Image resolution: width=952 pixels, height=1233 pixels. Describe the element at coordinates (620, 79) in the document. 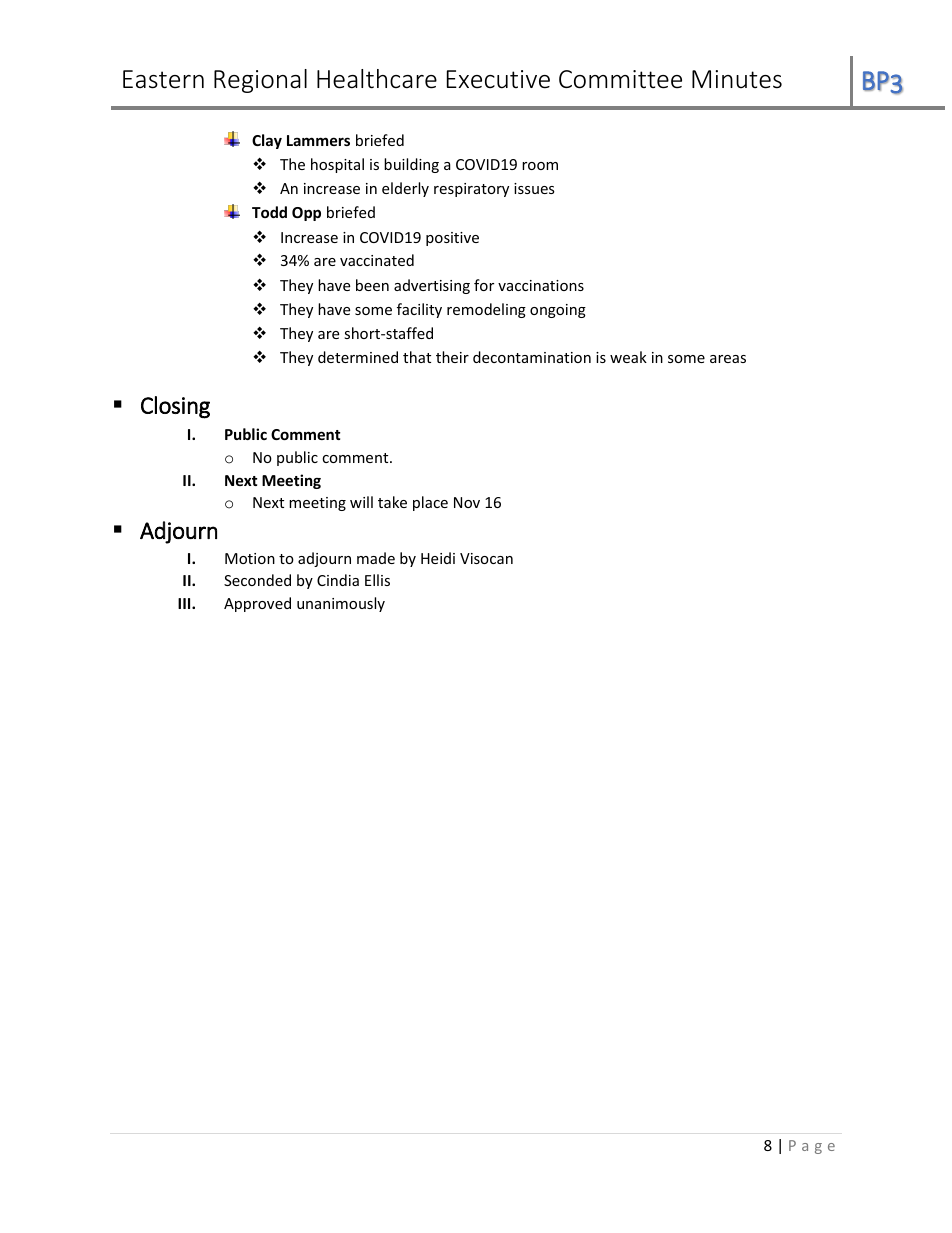

I see `Committee` at that location.
